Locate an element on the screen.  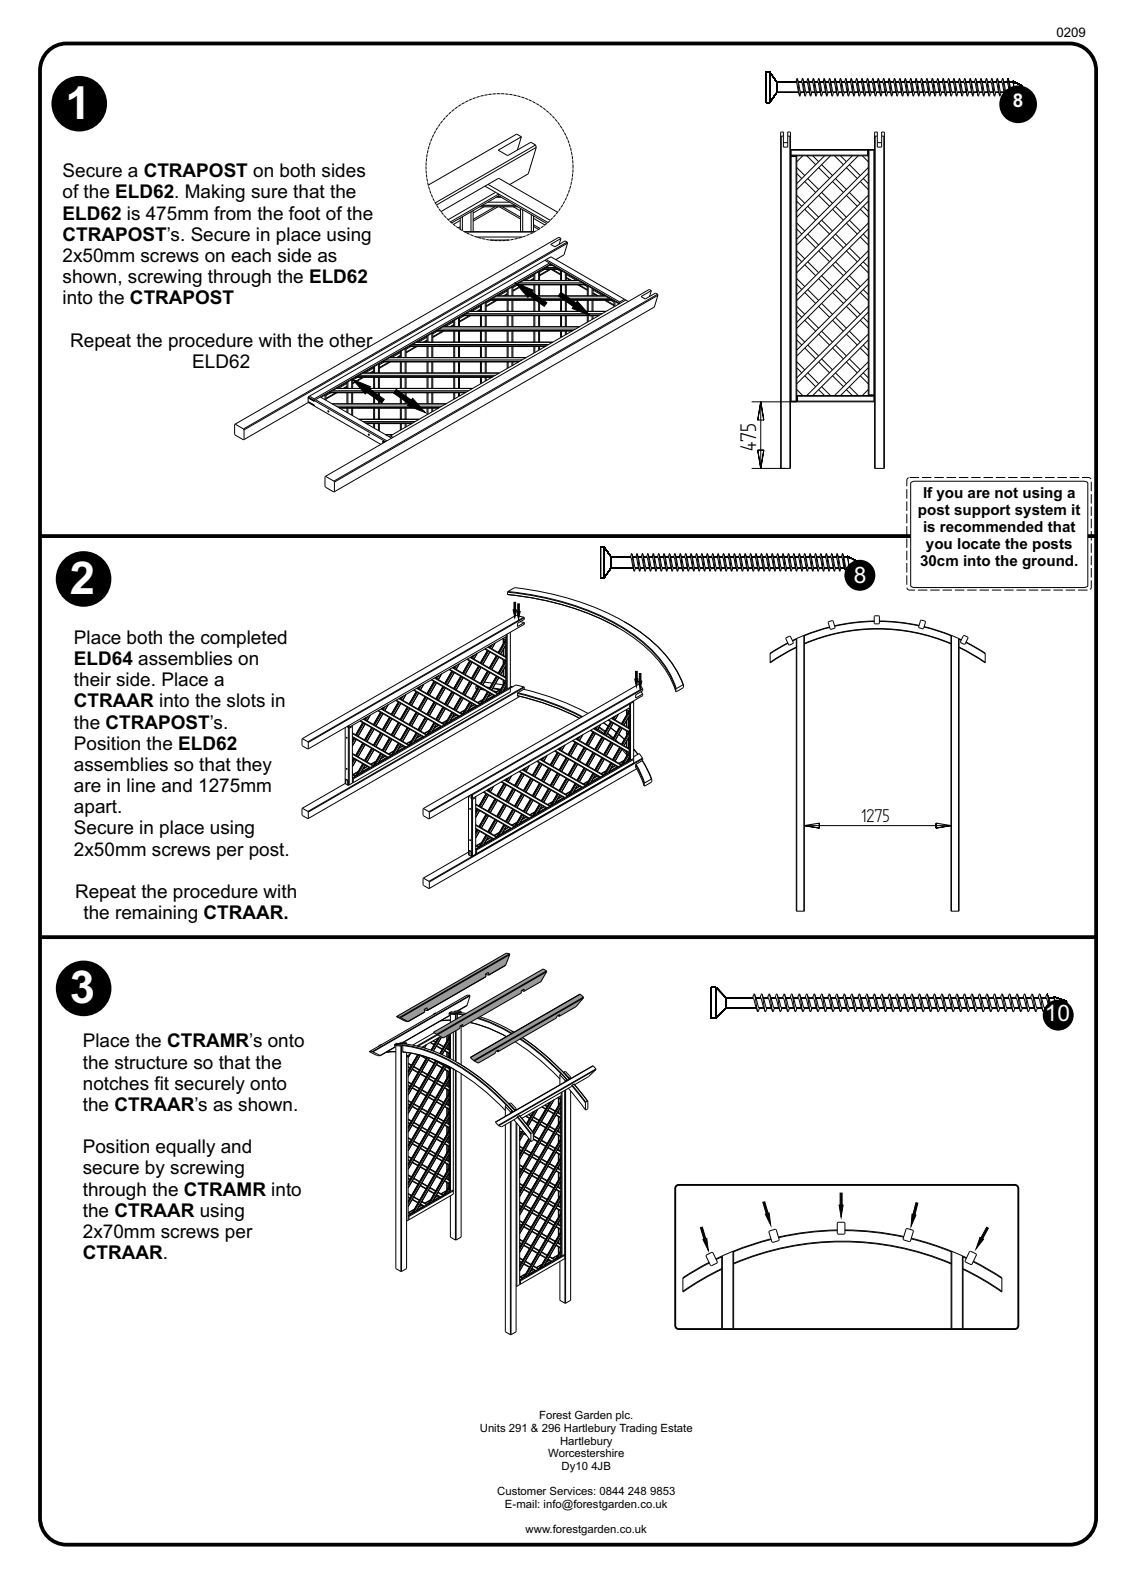
Units is located at coordinates (493, 1428).
